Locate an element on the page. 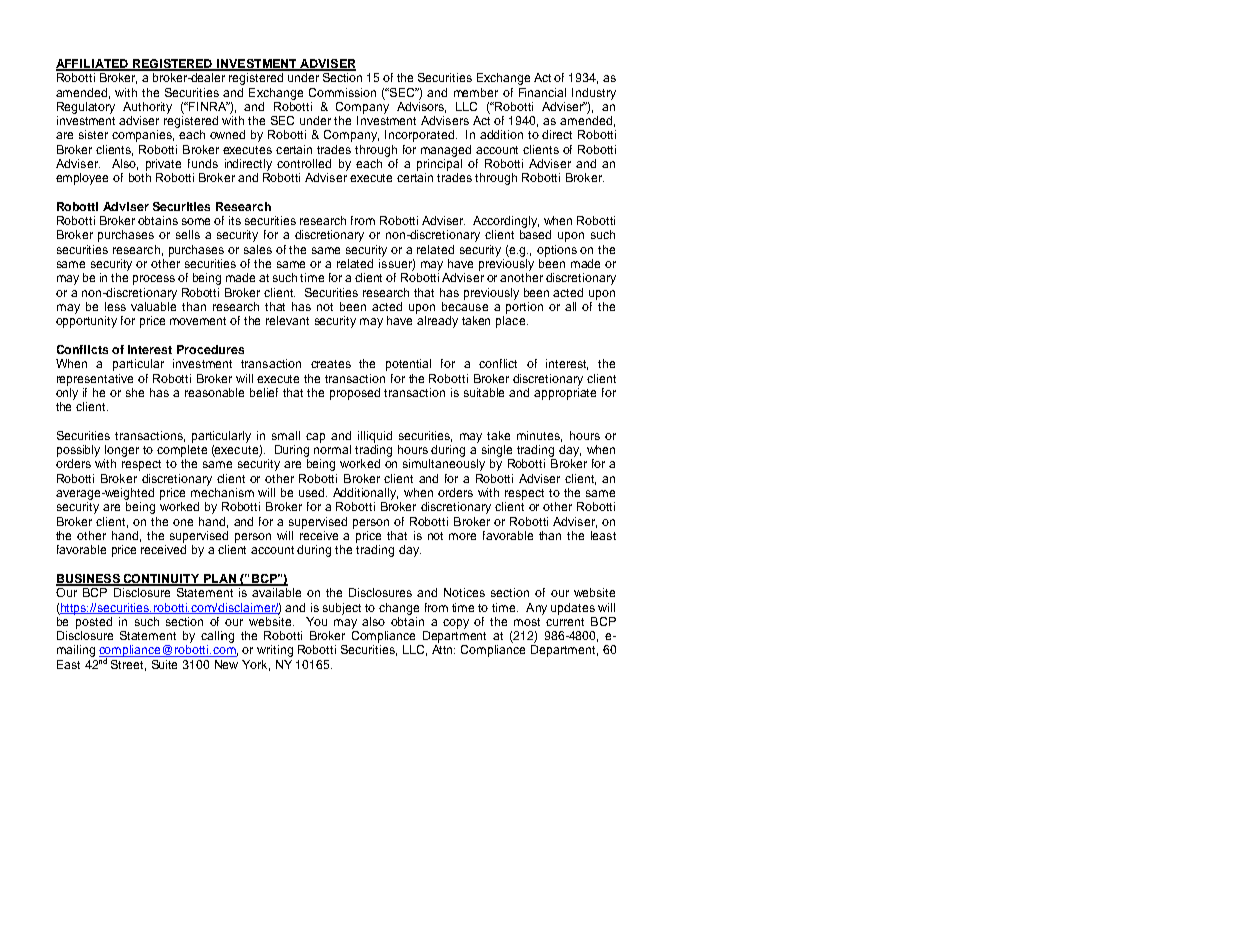 The height and width of the image is (952, 1233). more is located at coordinates (462, 536).
